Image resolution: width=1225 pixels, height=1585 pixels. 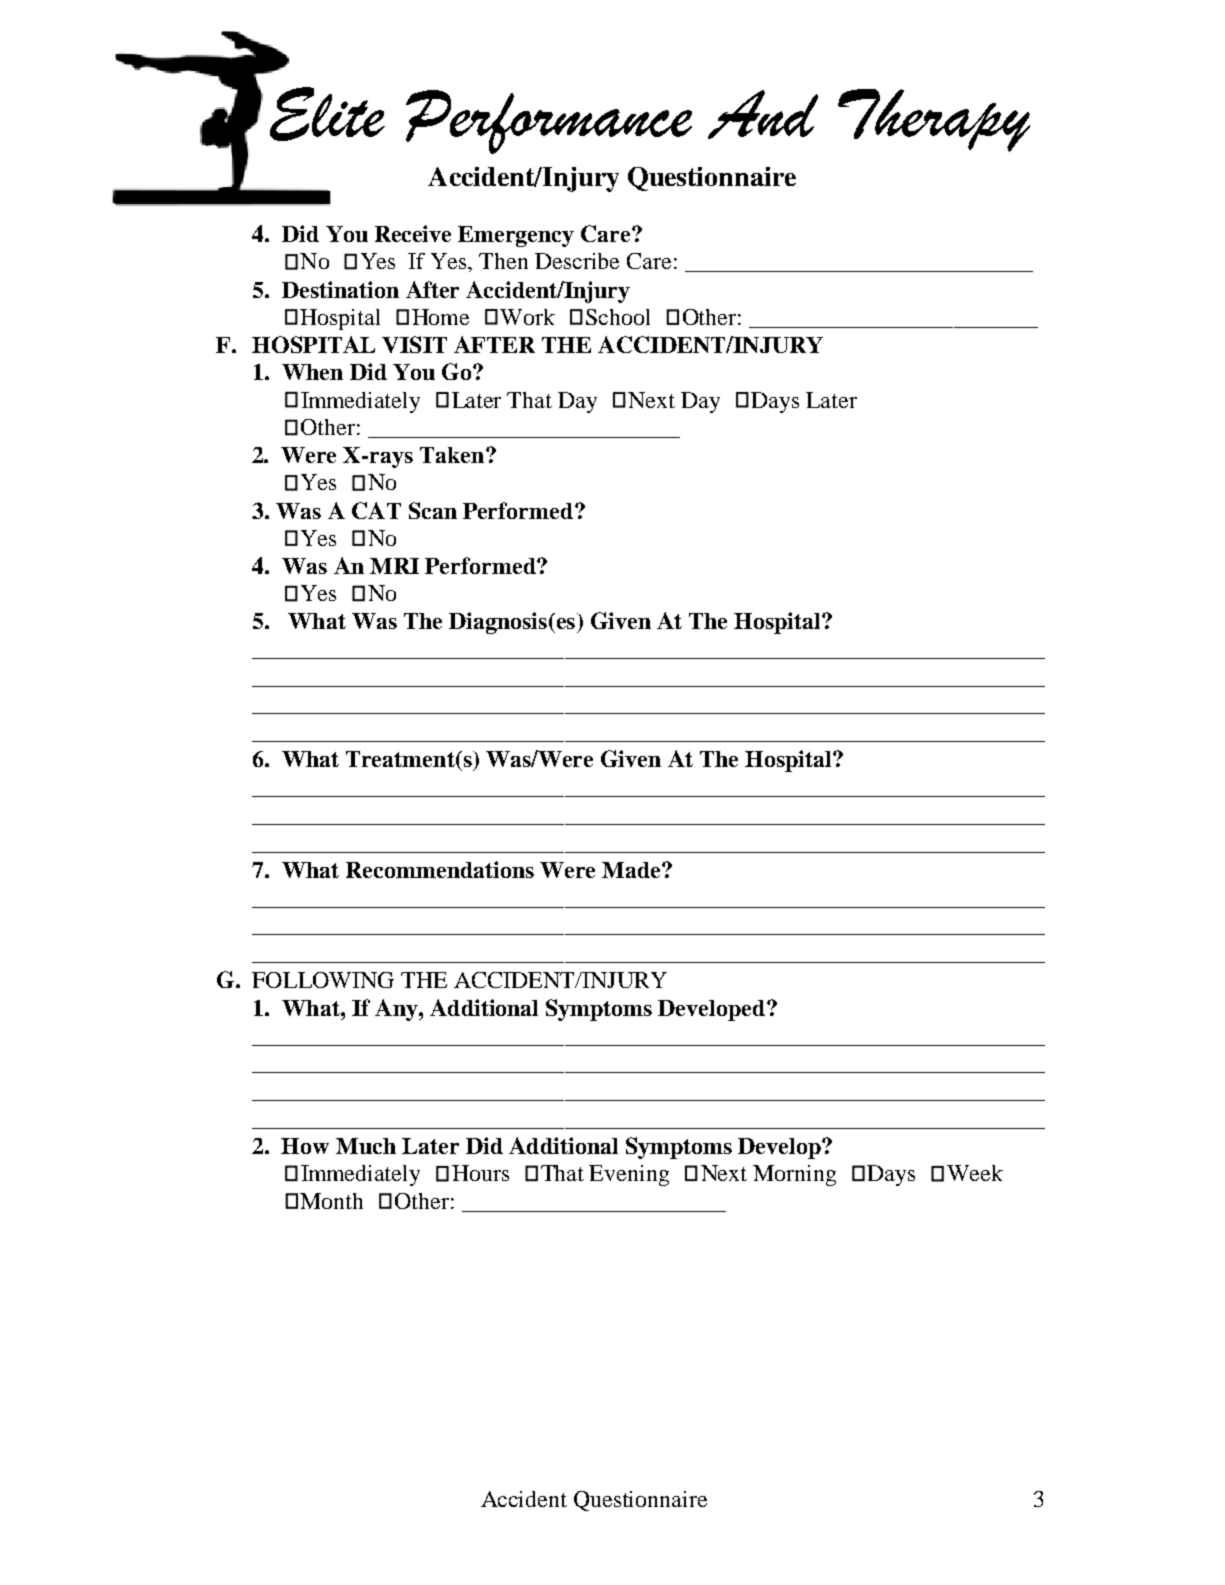 What do you see at coordinates (453, 455) in the screenshot?
I see `Taken` at bounding box center [453, 455].
